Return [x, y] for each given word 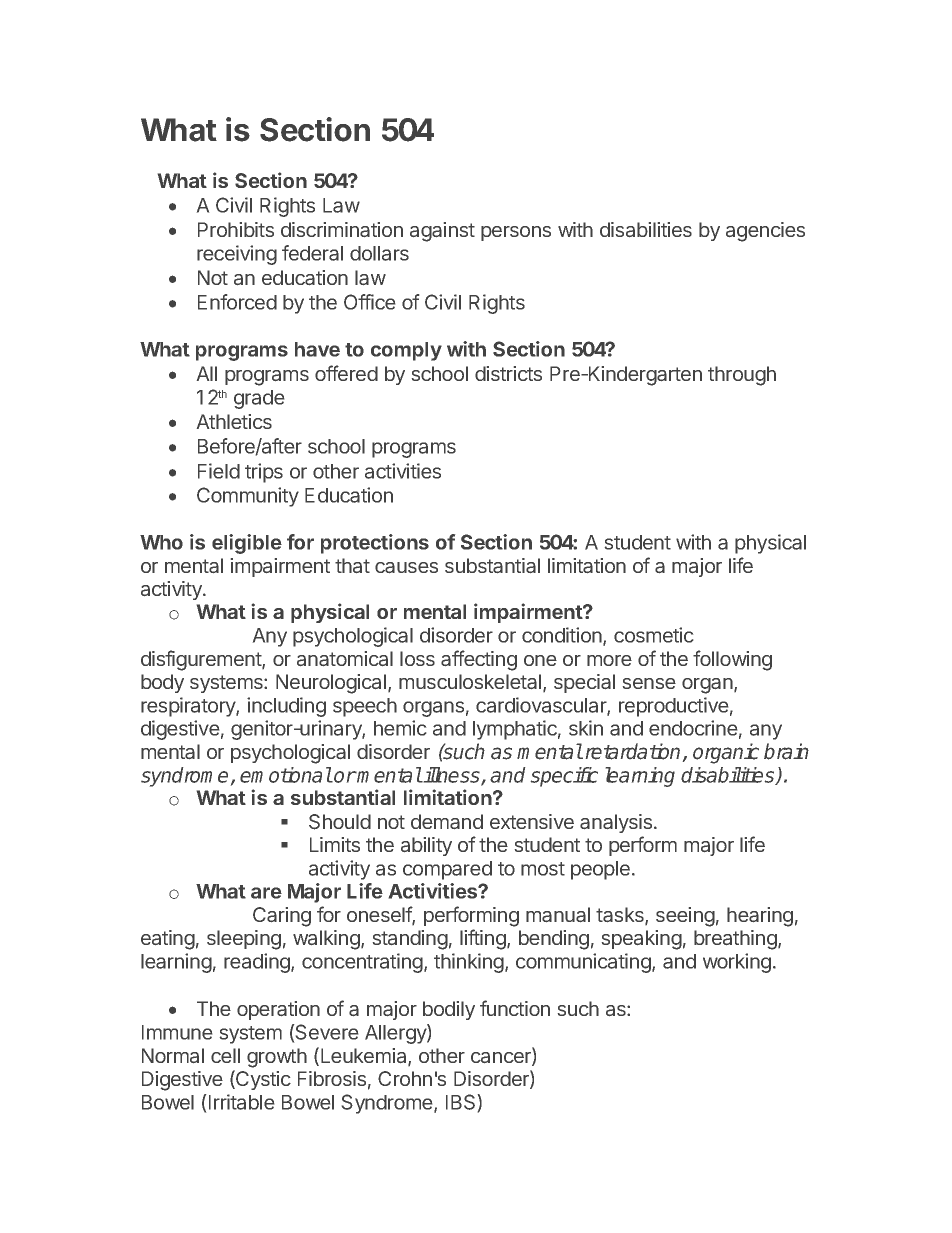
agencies [765, 232]
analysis [617, 823]
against [442, 232]
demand [447, 821]
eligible [247, 544]
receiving [237, 255]
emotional [286, 775]
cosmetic [653, 635]
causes [406, 567]
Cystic [262, 1080]
